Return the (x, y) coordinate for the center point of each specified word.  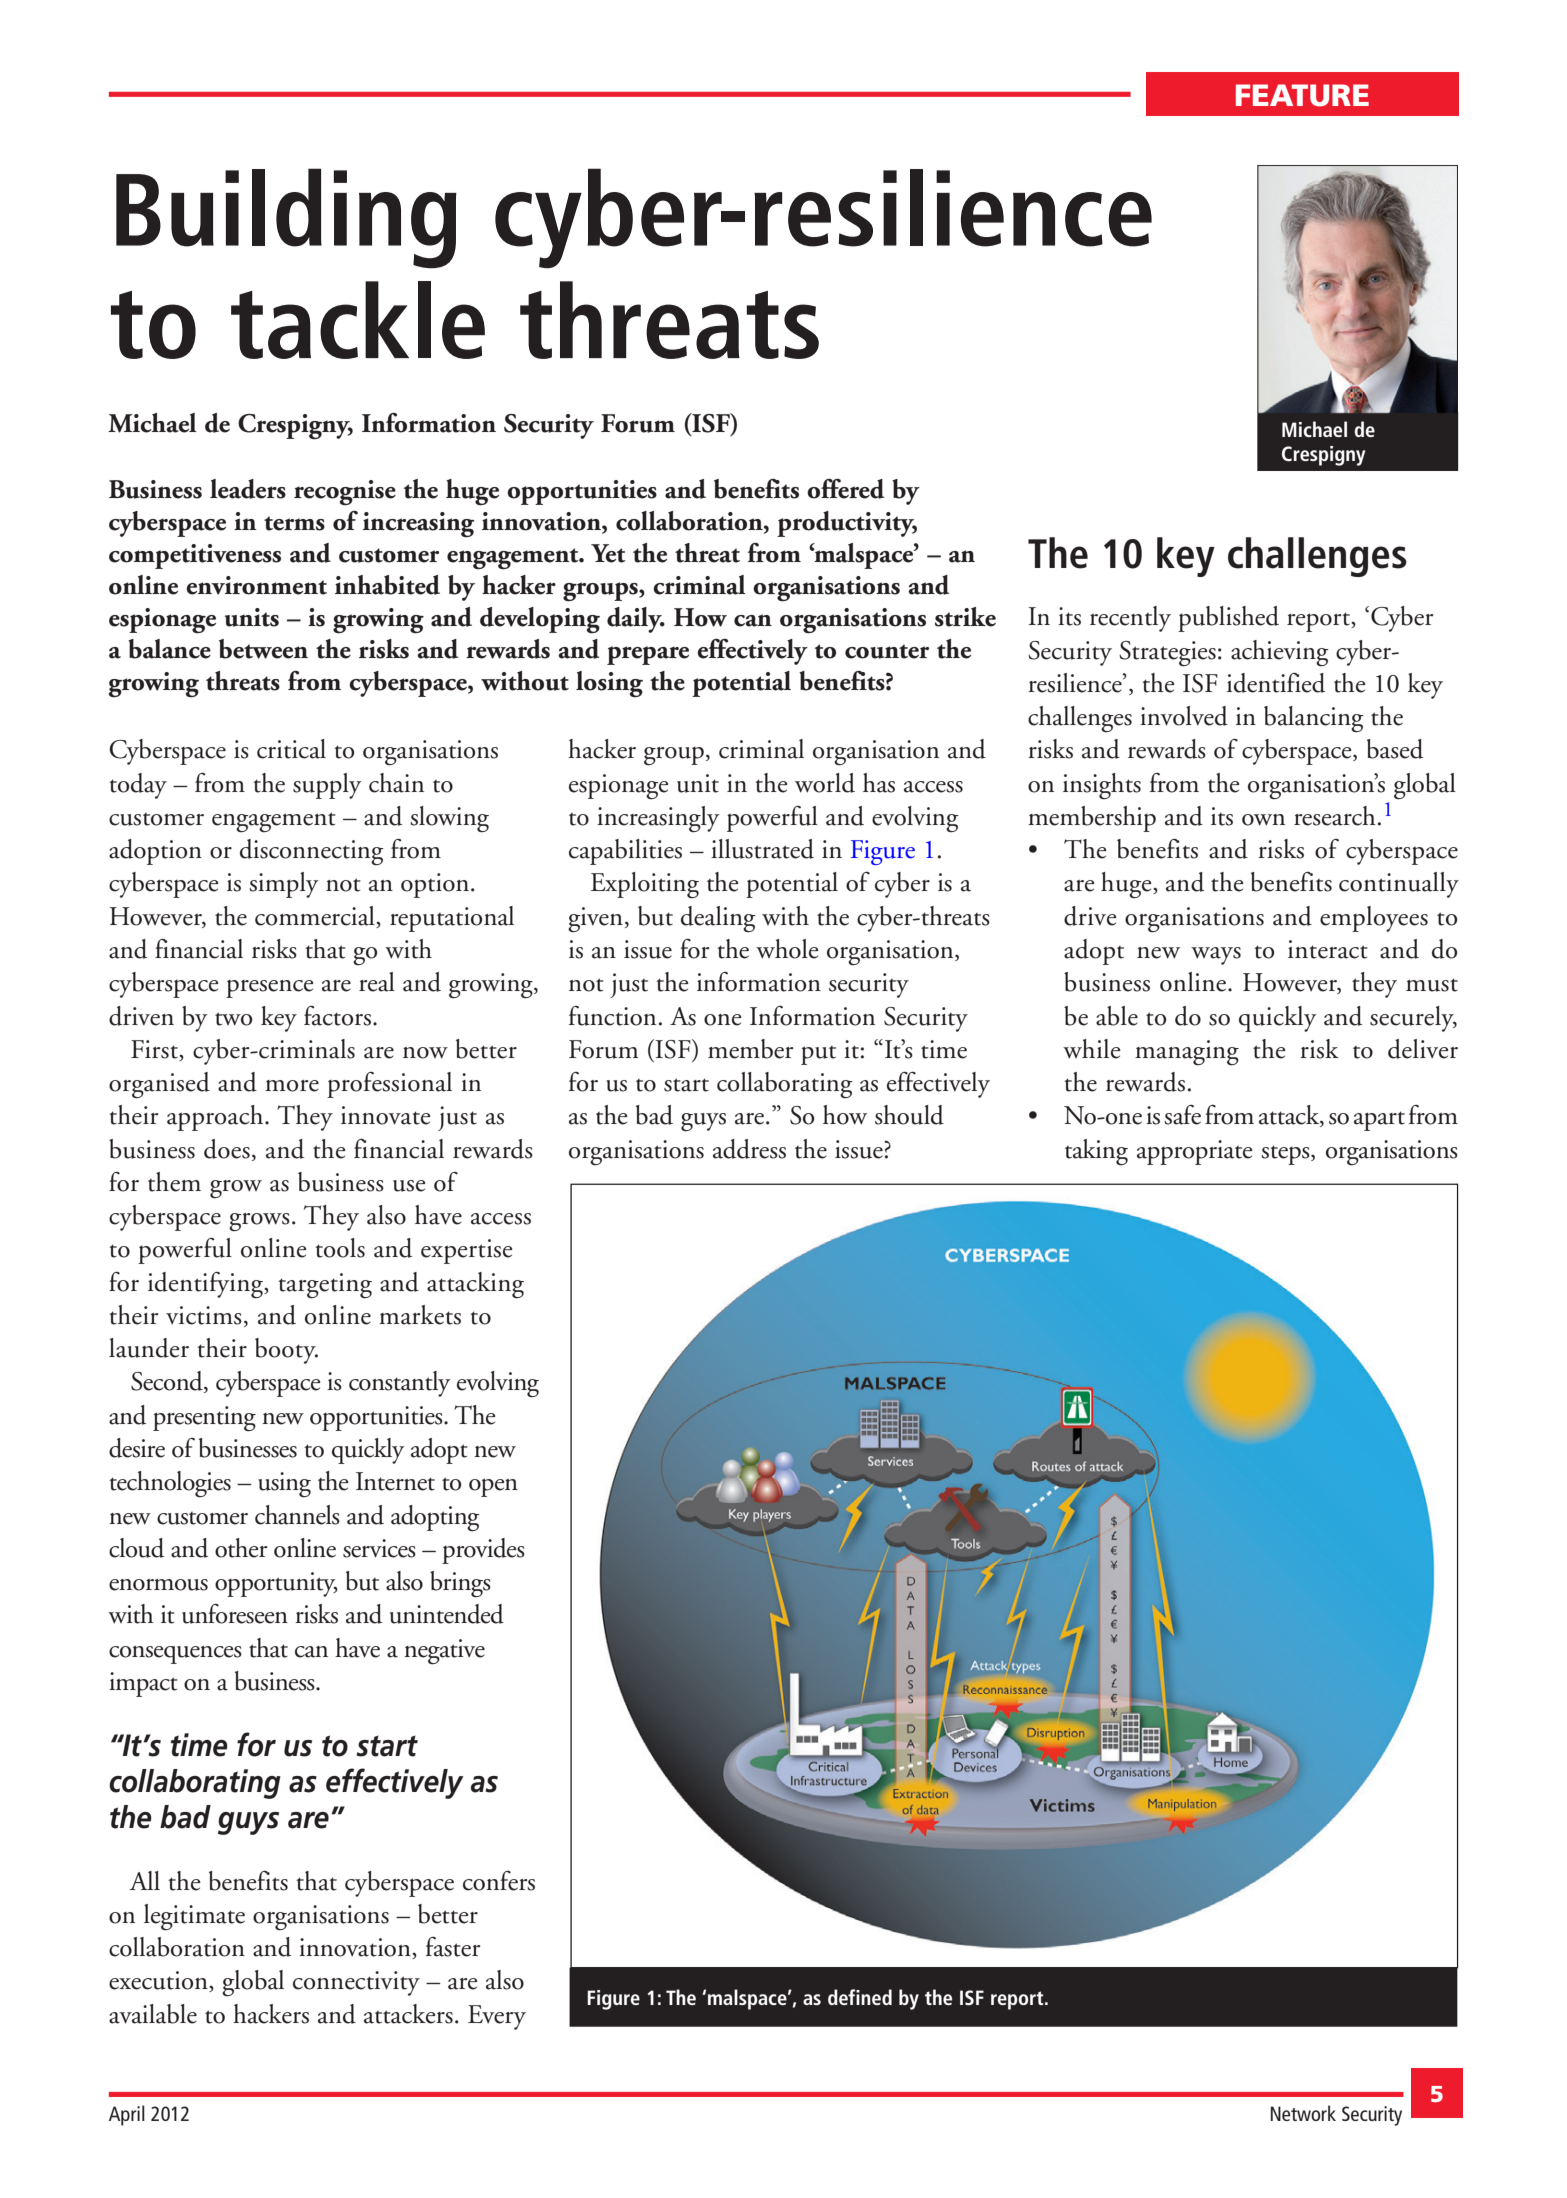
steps (1286, 1155)
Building (286, 218)
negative (444, 1652)
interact (1328, 949)
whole (787, 949)
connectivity (356, 1983)
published (1228, 619)
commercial (316, 917)
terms (294, 523)
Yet (608, 553)
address (749, 1149)
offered (845, 489)
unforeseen (235, 1614)
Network (1303, 2113)
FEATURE (1302, 95)
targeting (325, 1286)
